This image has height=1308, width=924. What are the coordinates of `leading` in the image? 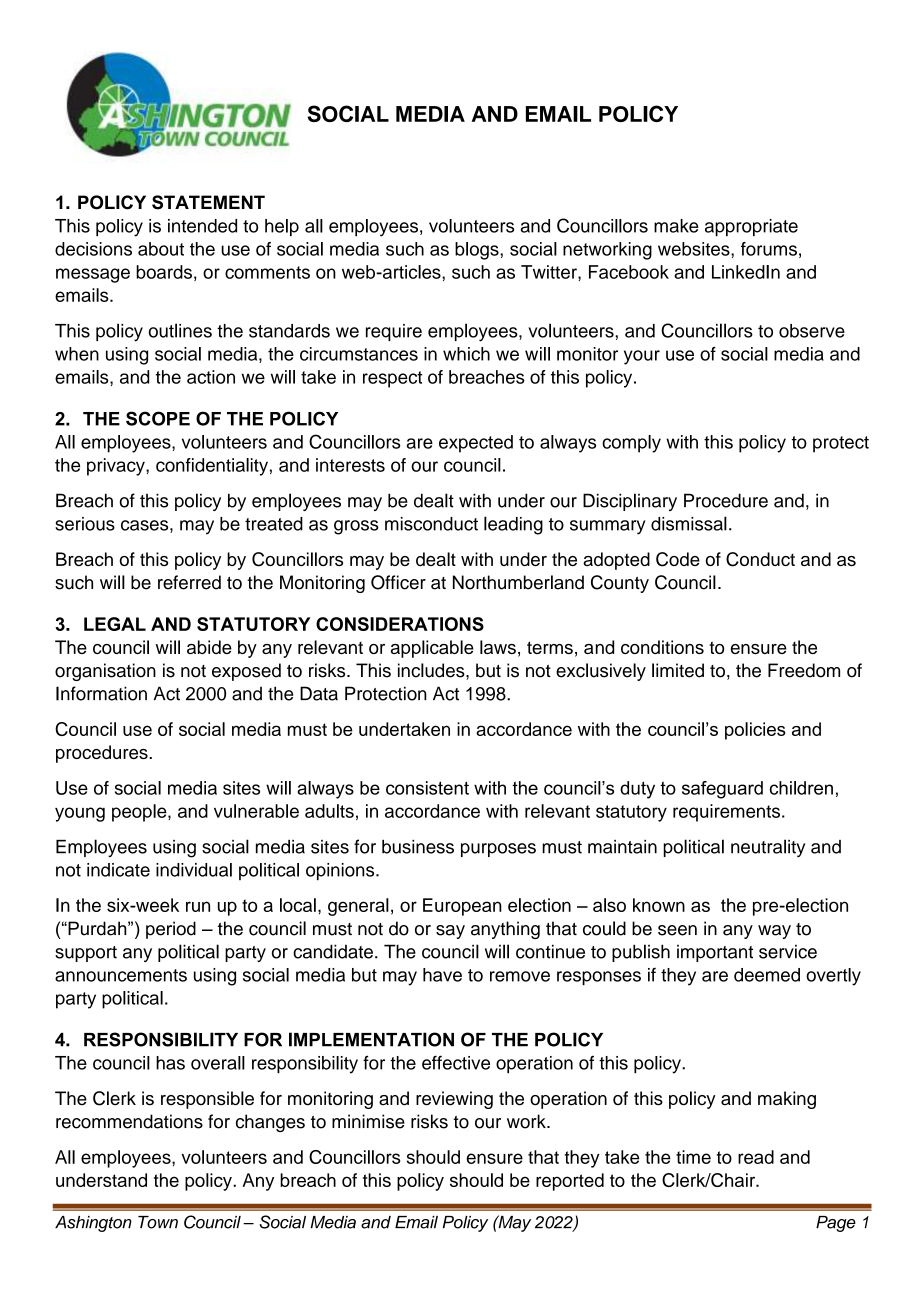 It's located at (513, 525).
